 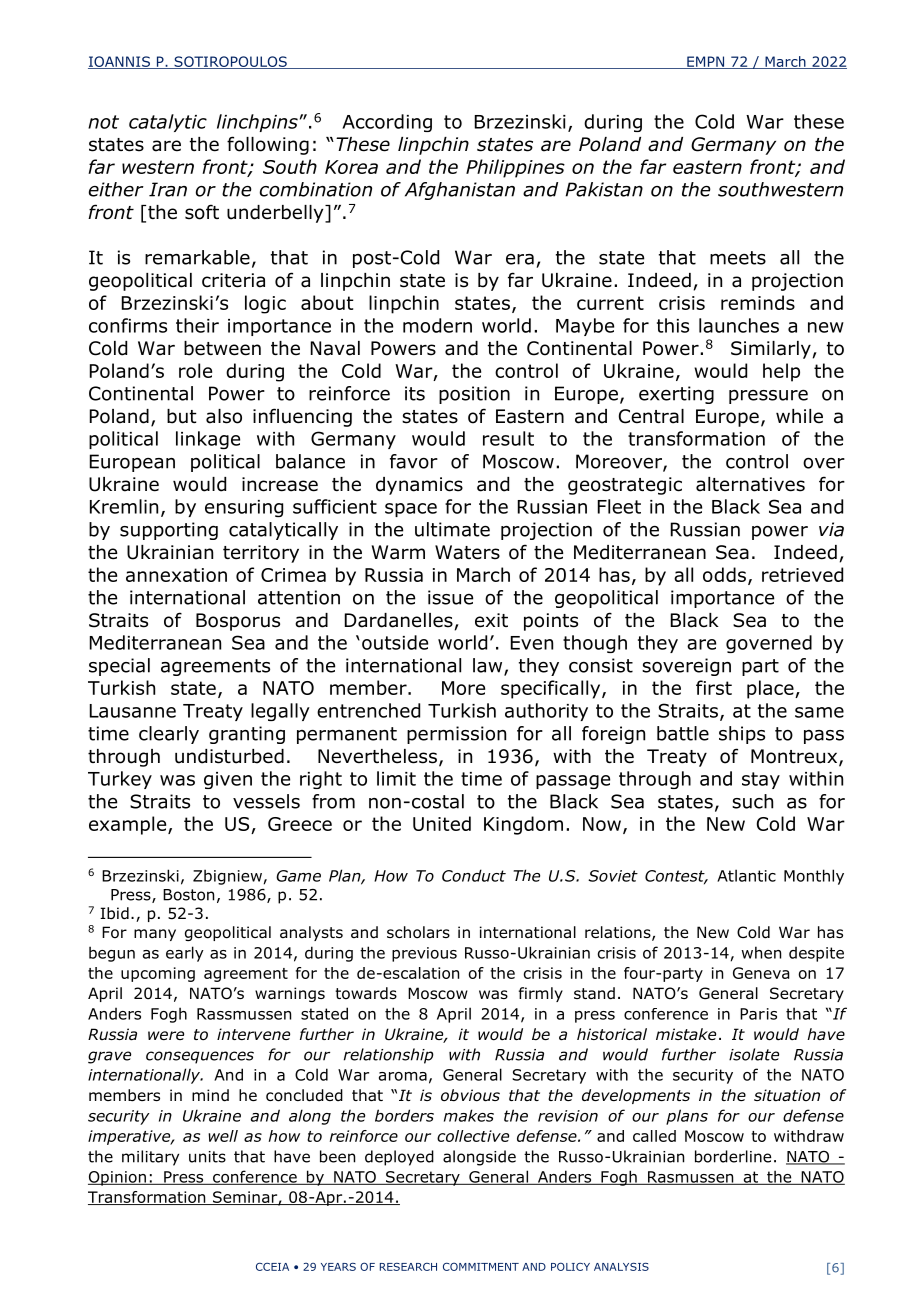 What do you see at coordinates (781, 372) in the screenshot?
I see `help` at bounding box center [781, 372].
